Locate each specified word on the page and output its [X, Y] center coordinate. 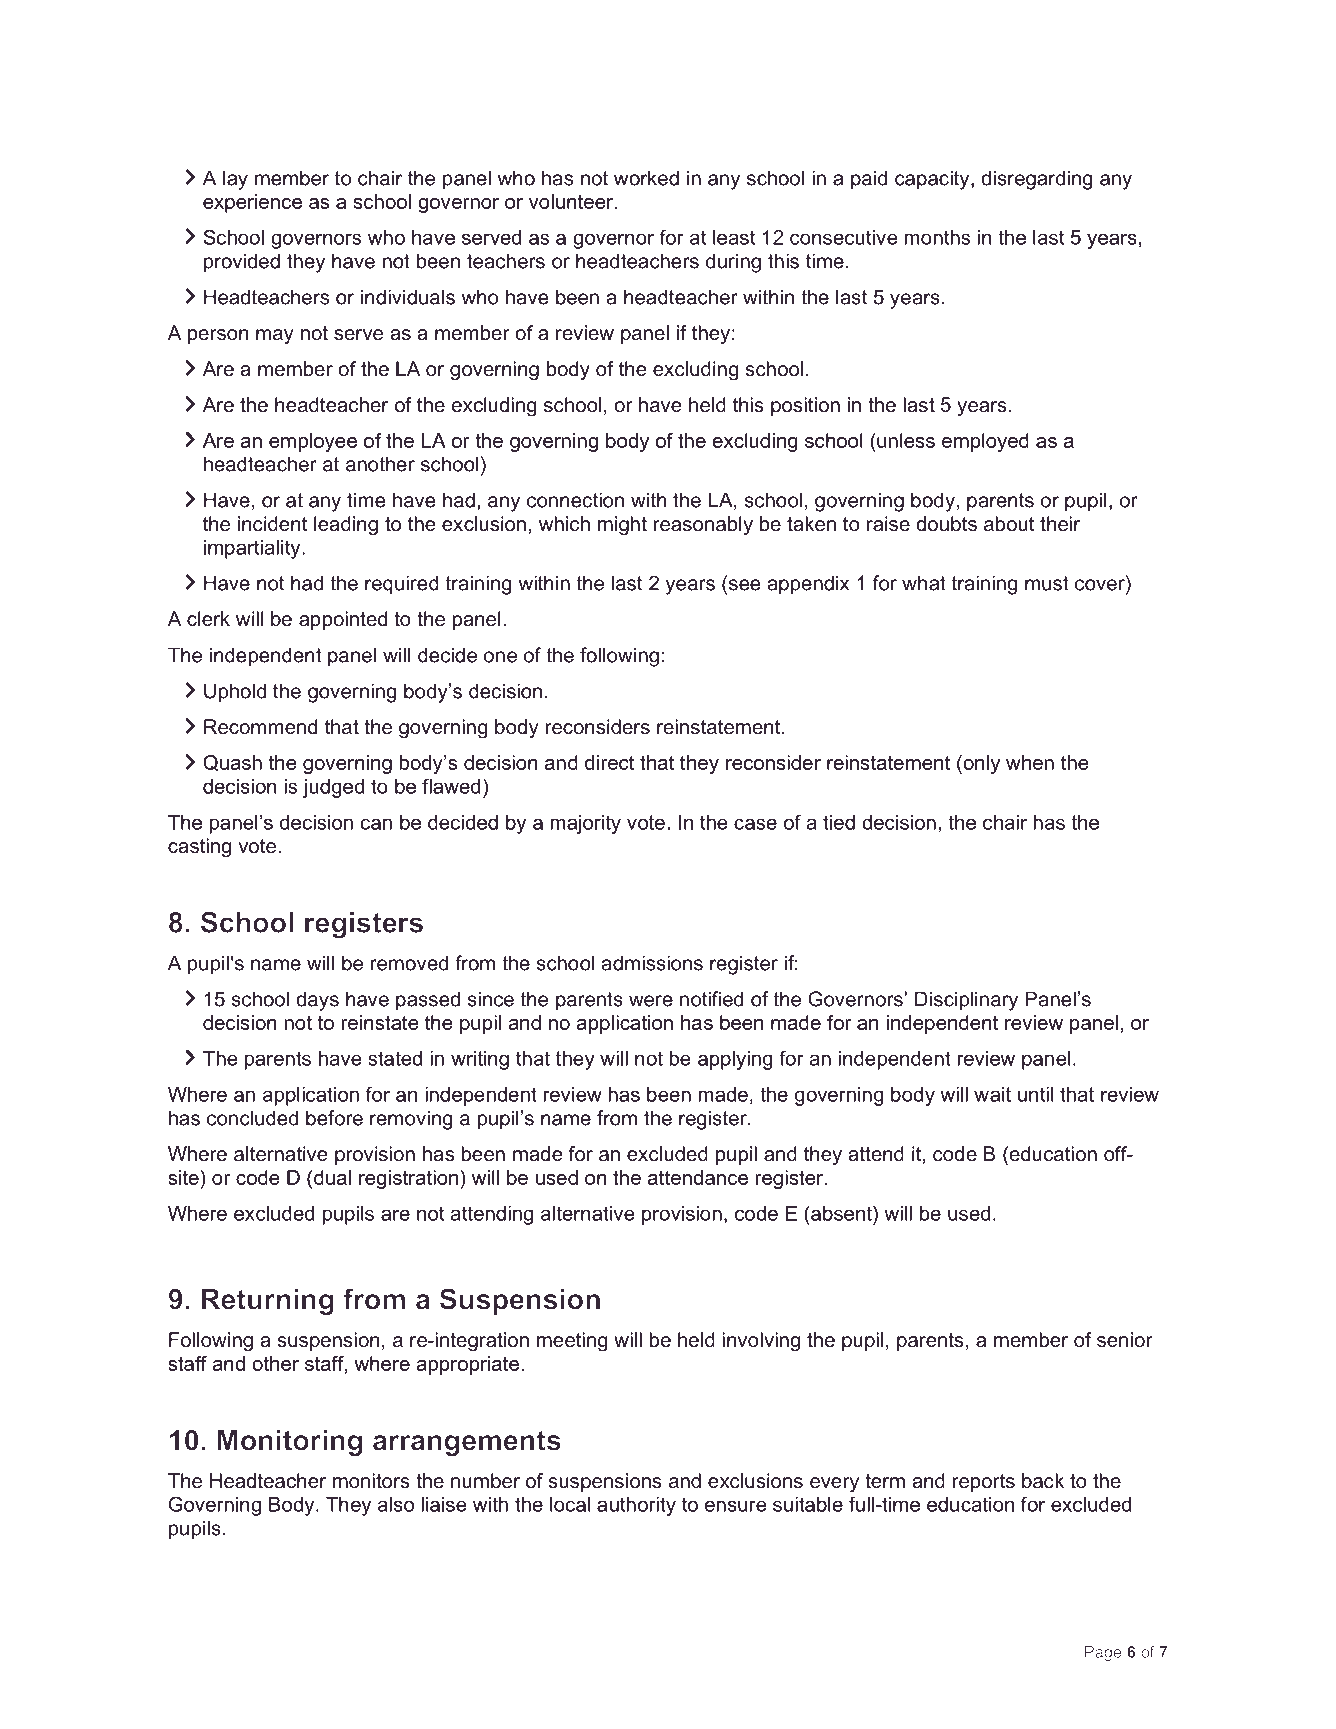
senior [1125, 1340]
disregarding [1037, 180]
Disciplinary [966, 1001]
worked [646, 178]
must [1047, 583]
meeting [572, 1342]
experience [252, 203]
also [396, 1504]
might [622, 526]
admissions [652, 963]
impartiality [253, 549]
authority [636, 1506]
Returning [268, 1302]
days [317, 1001]
